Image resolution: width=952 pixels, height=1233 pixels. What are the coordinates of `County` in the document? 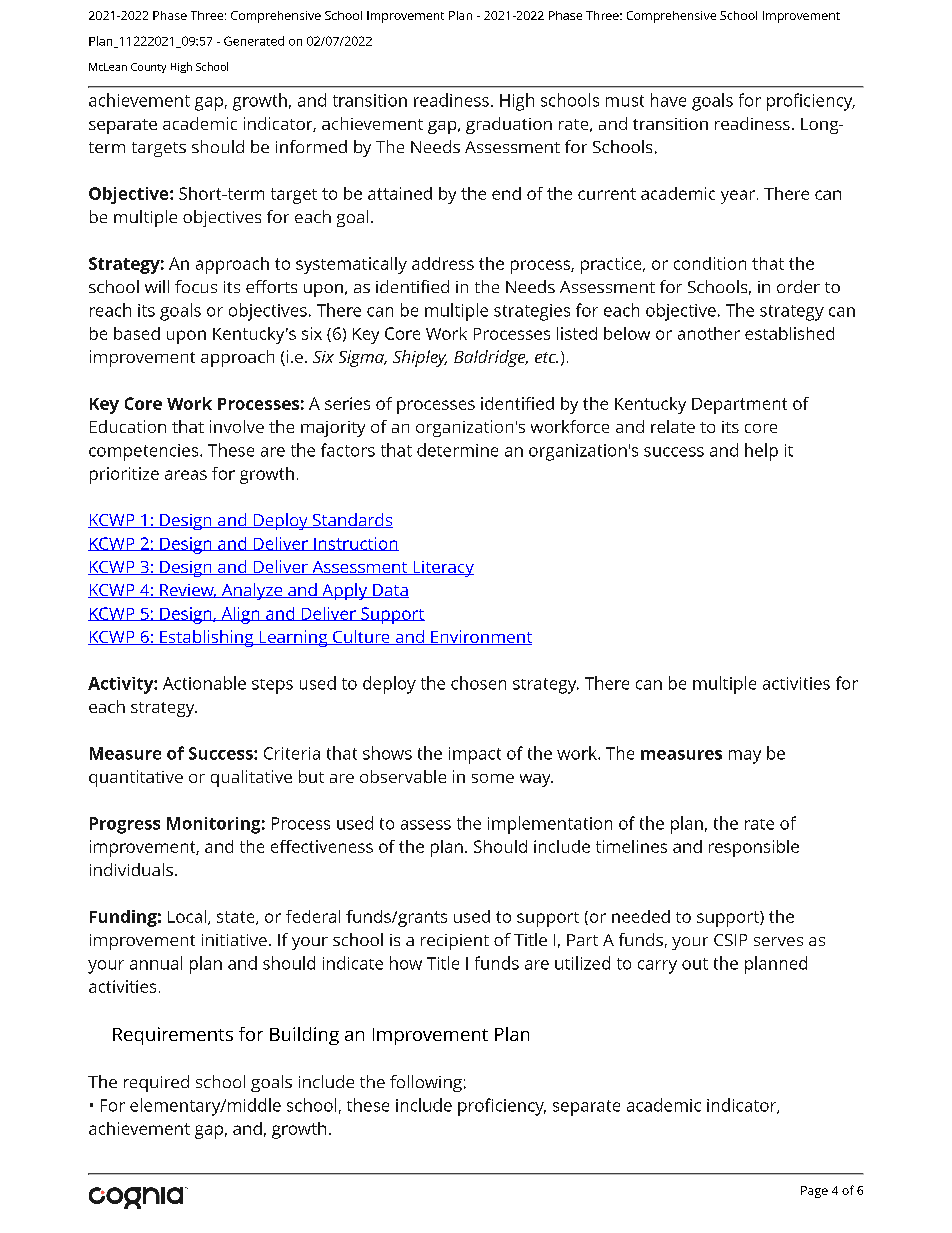 It's located at (148, 68).
